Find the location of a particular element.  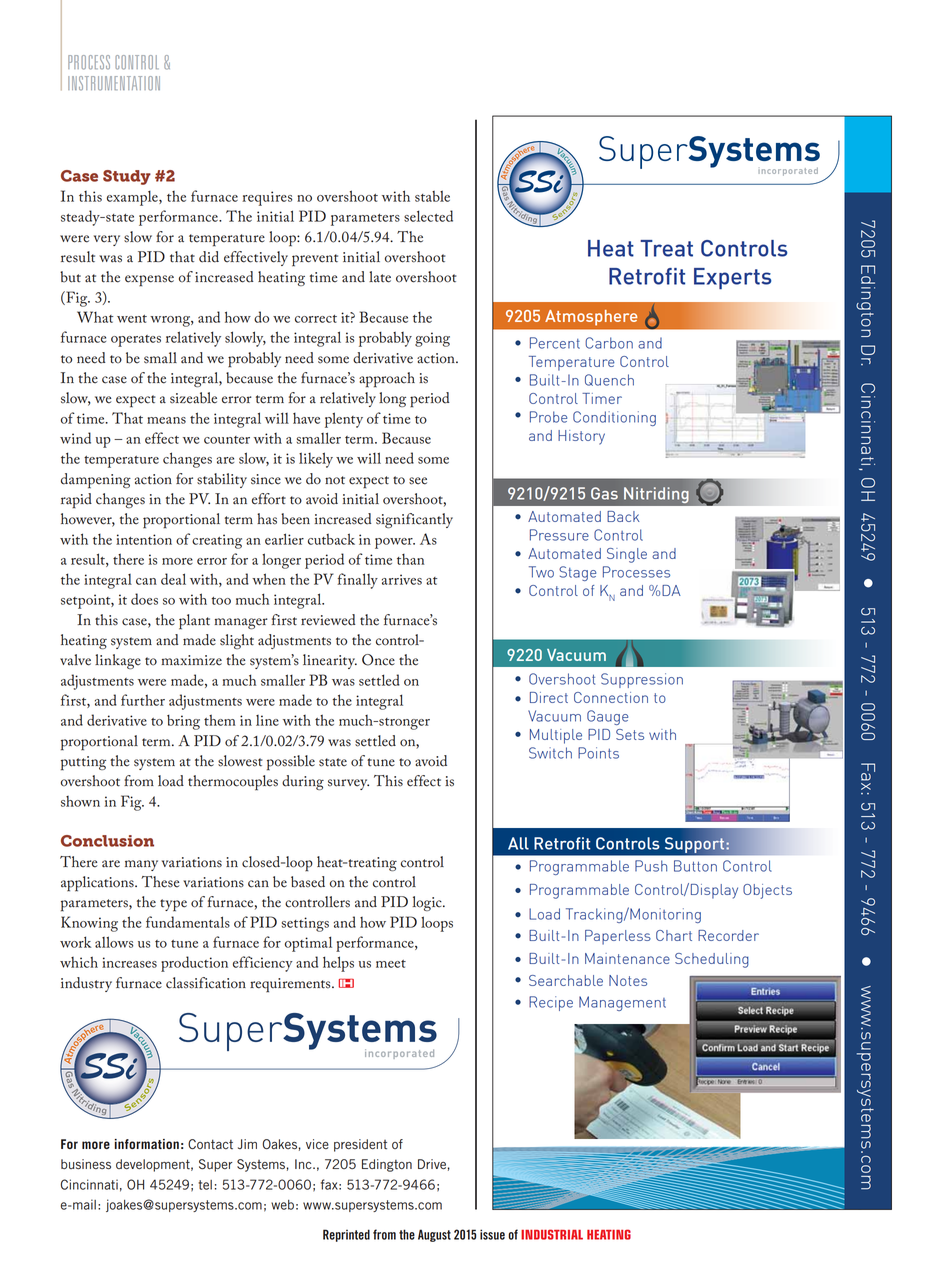

August is located at coordinates (434, 1235).
